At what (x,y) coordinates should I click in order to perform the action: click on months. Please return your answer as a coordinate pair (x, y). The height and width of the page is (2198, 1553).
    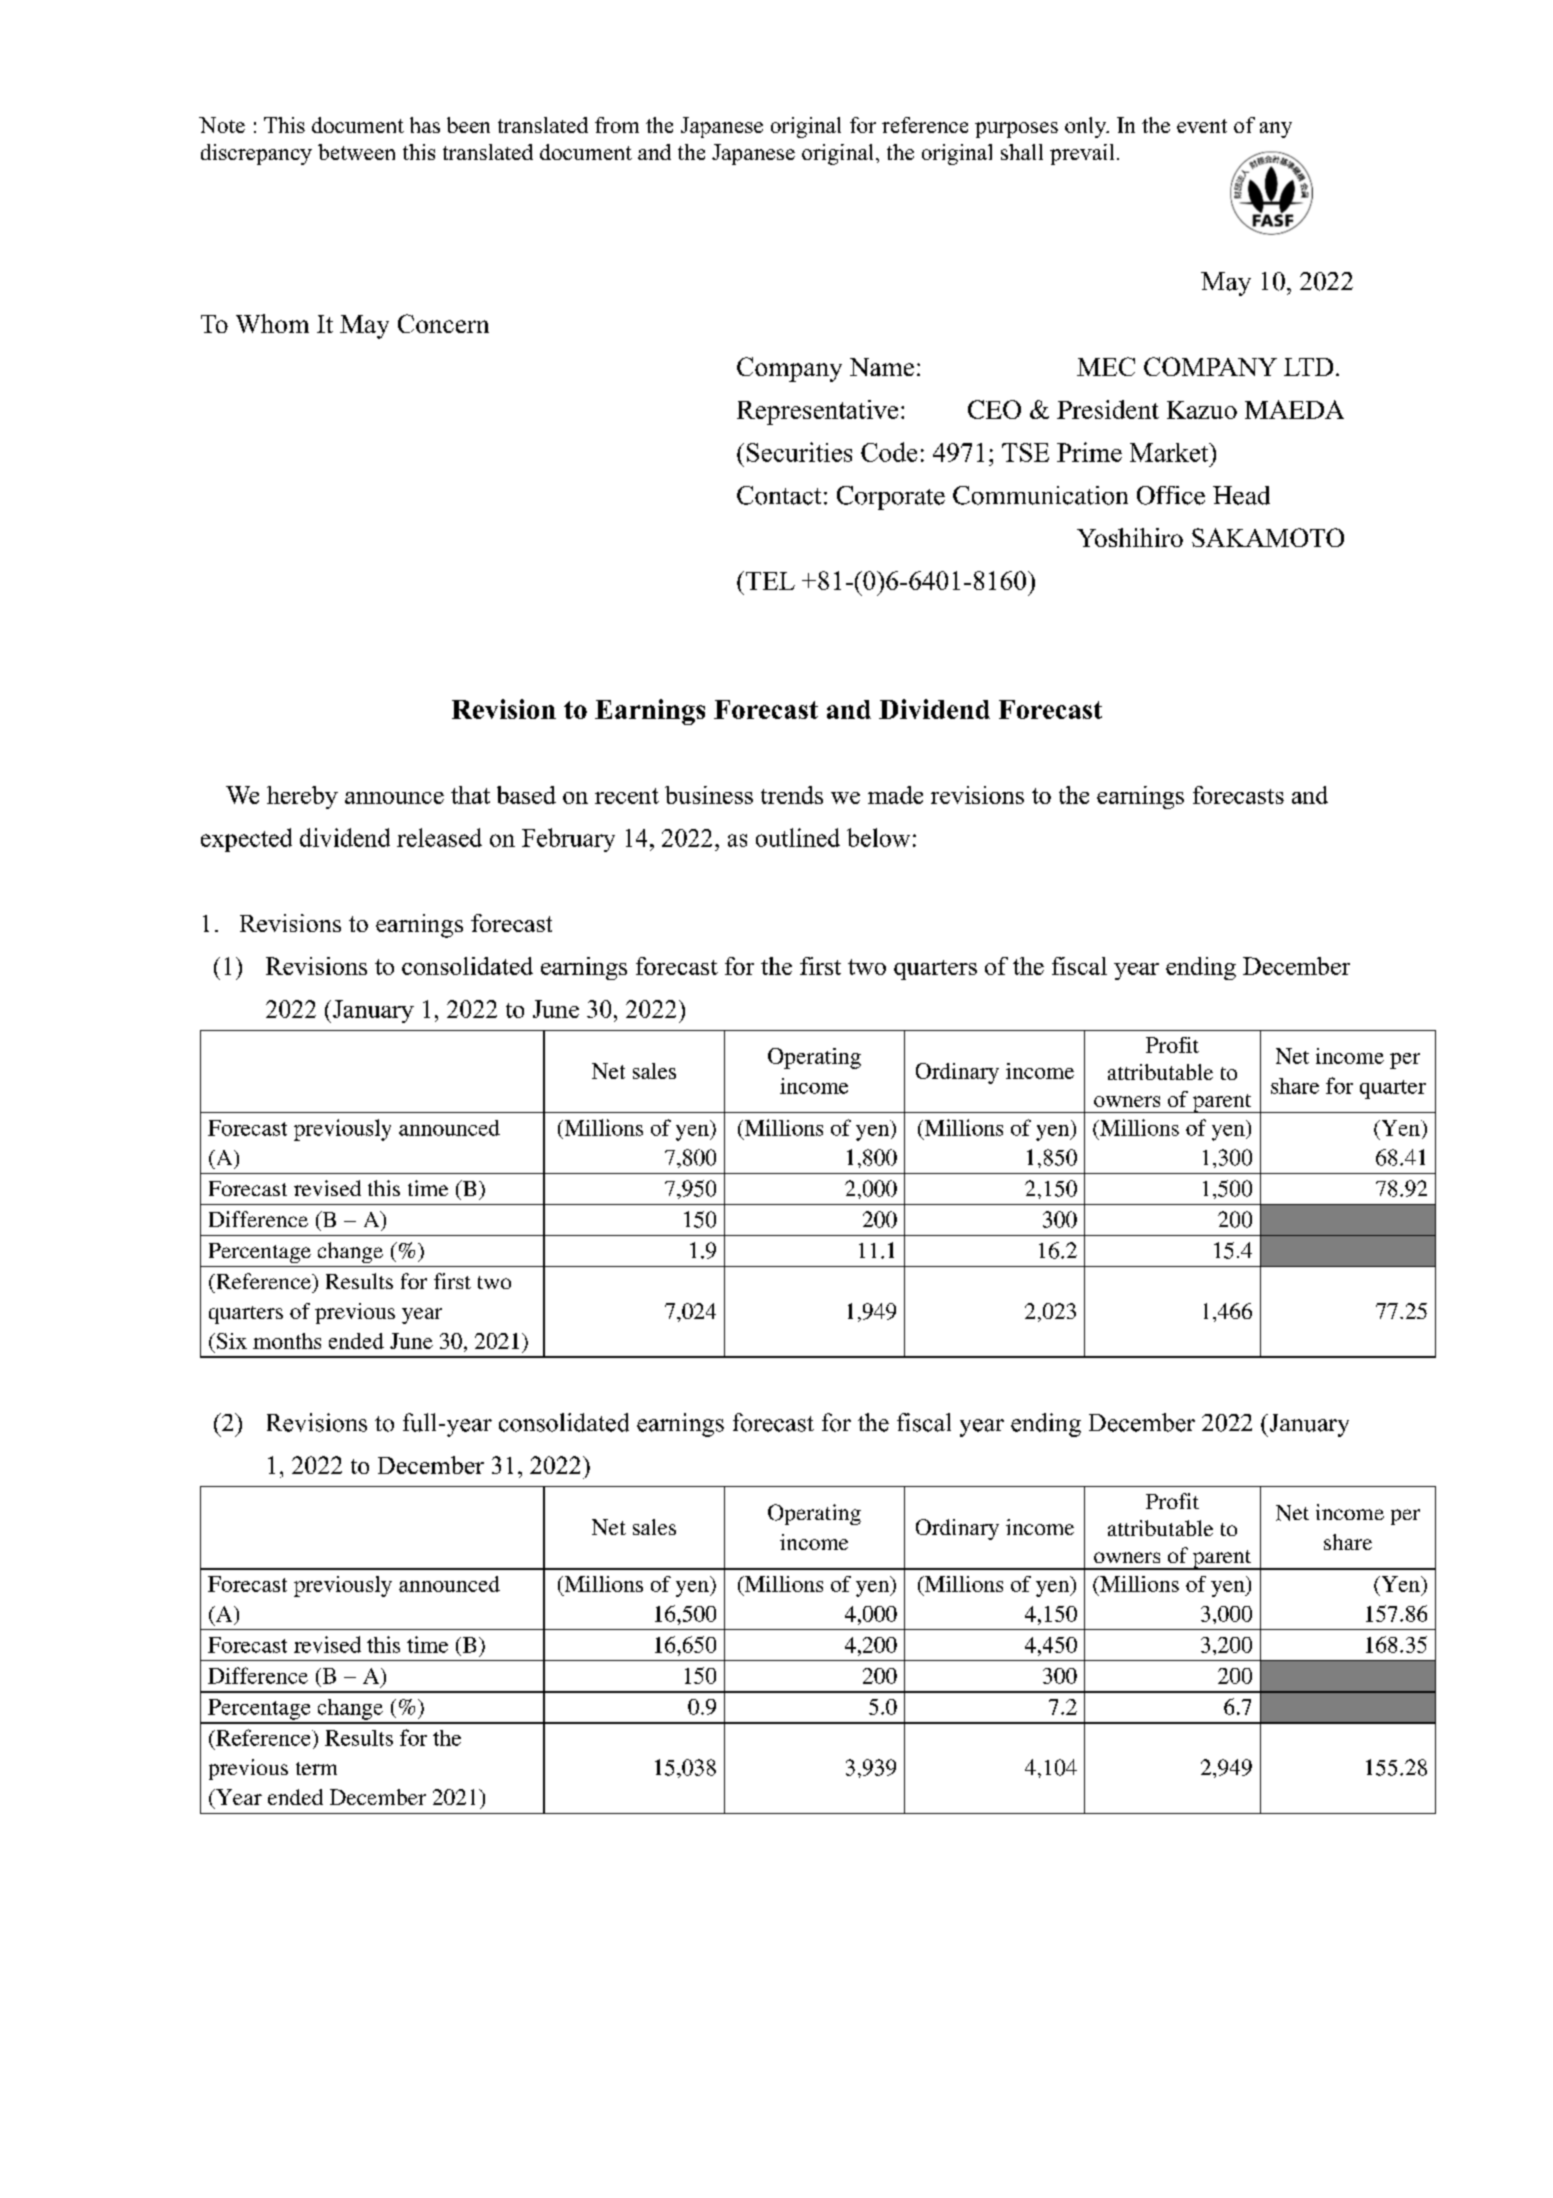
    Looking at the image, I should click on (287, 1341).
